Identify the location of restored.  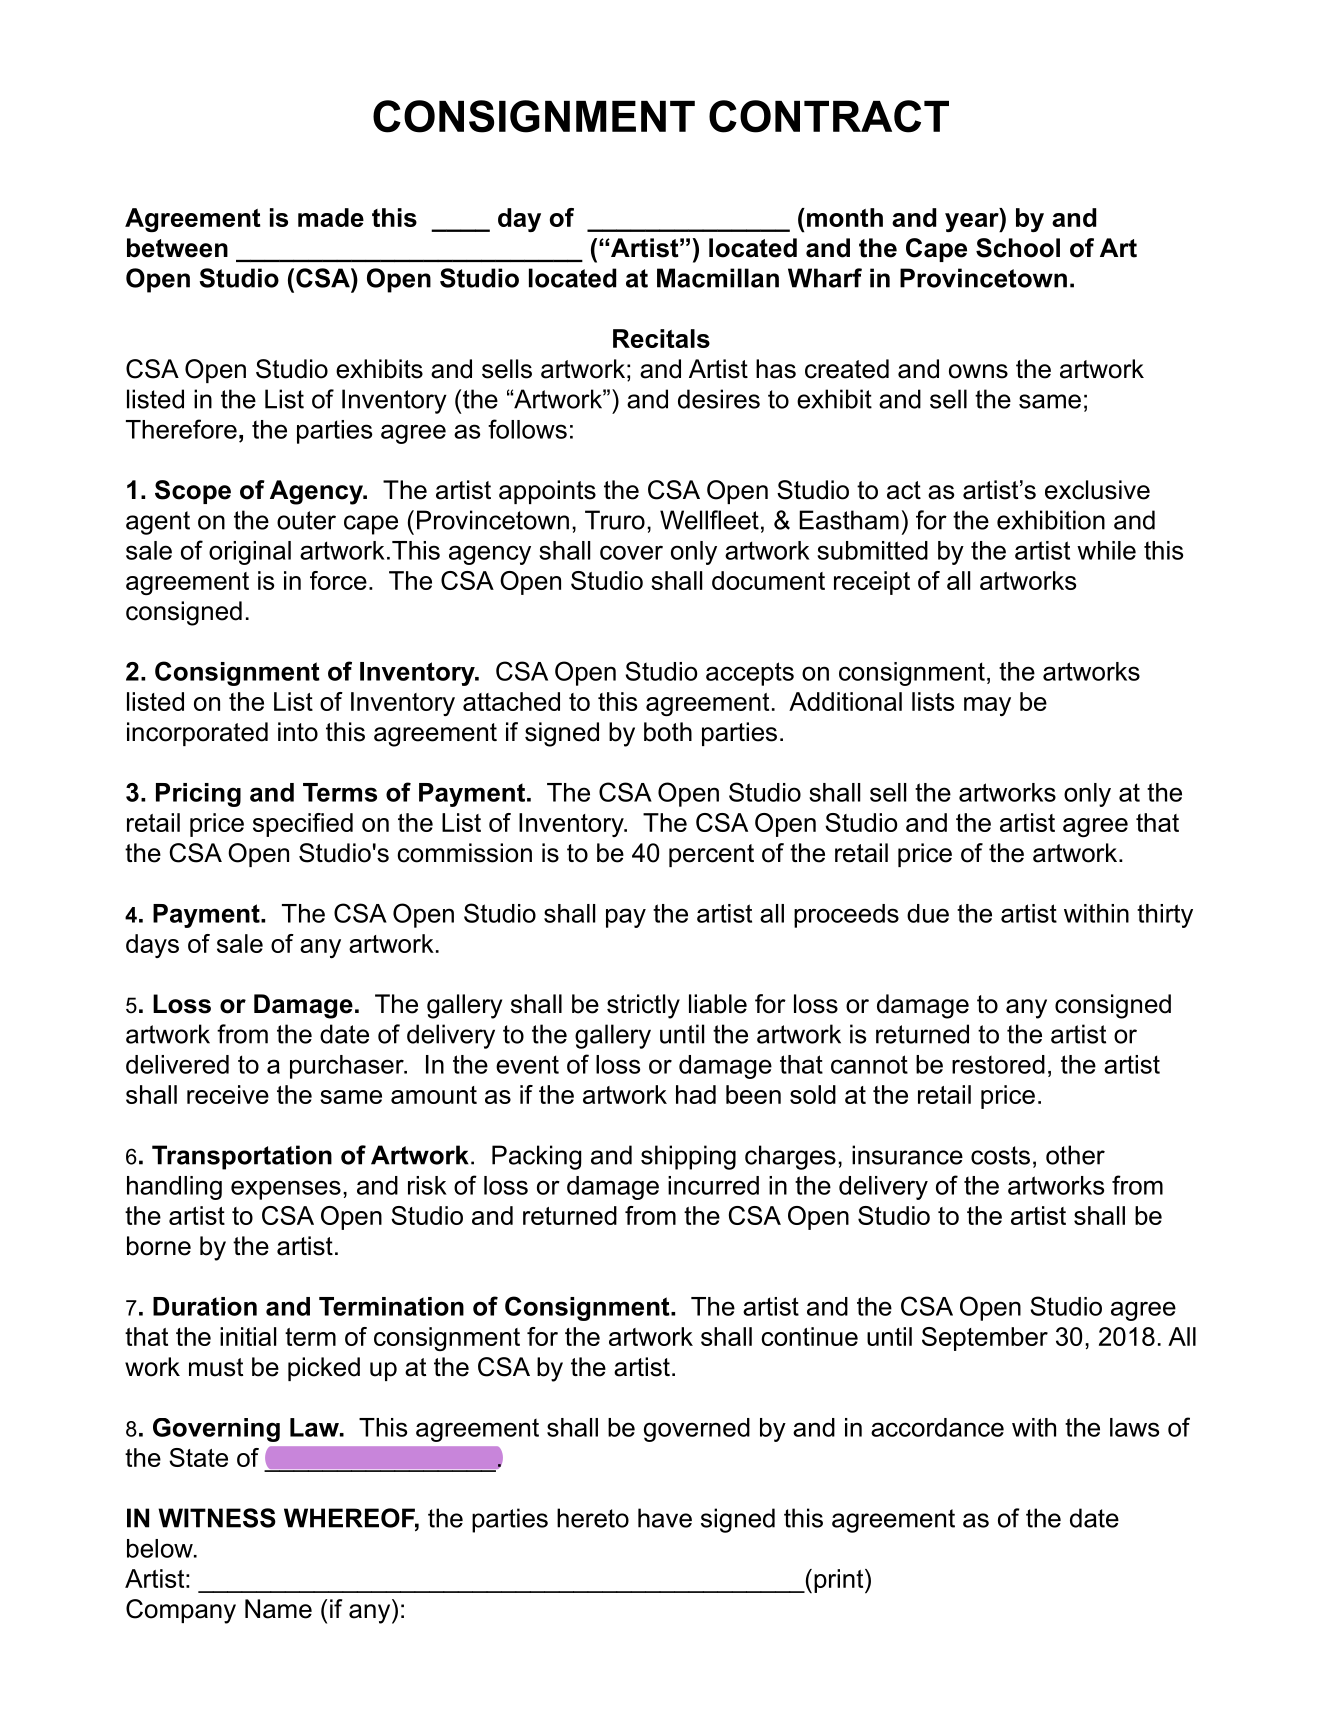
(998, 1064).
